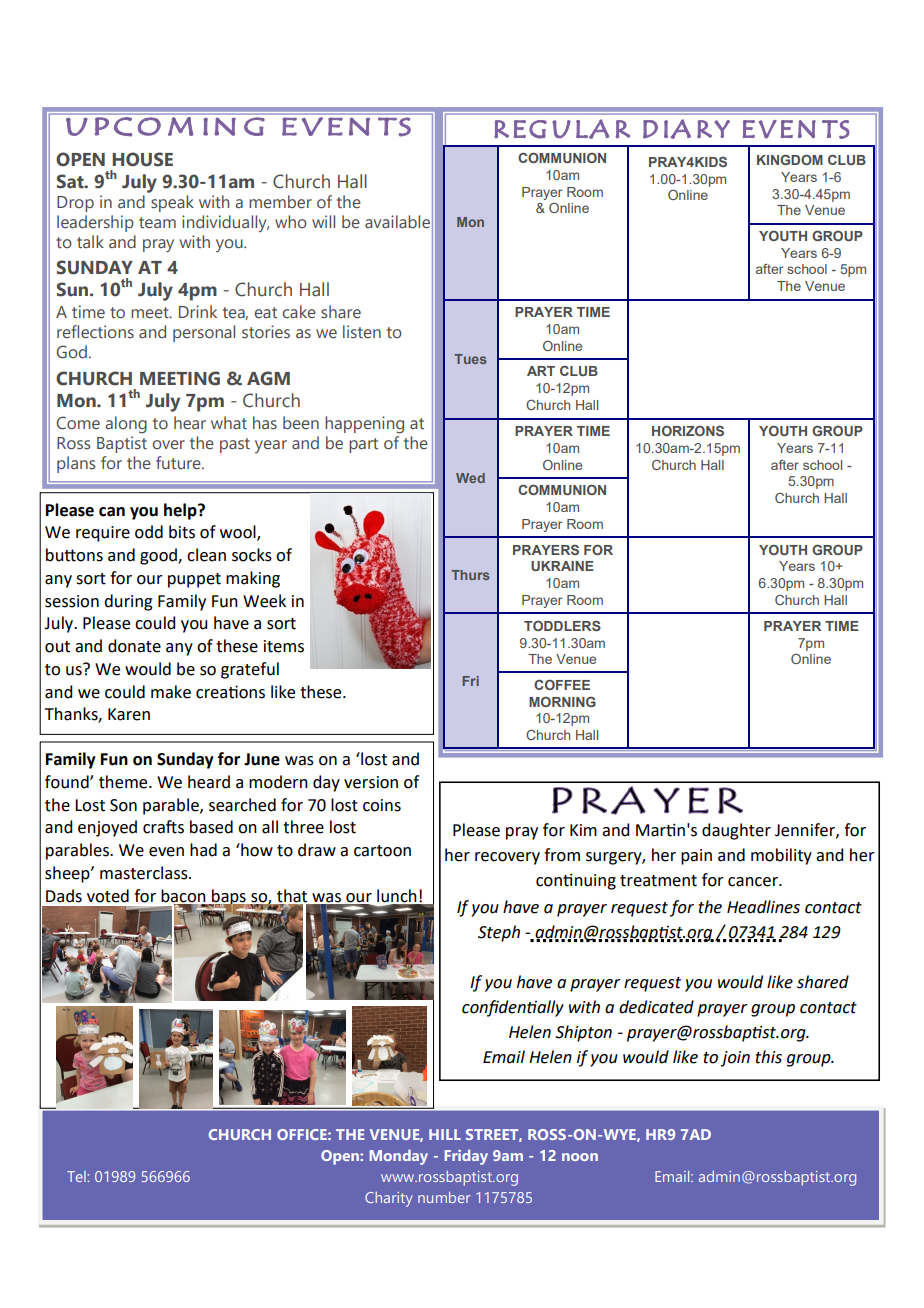  What do you see at coordinates (166, 852) in the screenshot?
I see `even` at bounding box center [166, 852].
